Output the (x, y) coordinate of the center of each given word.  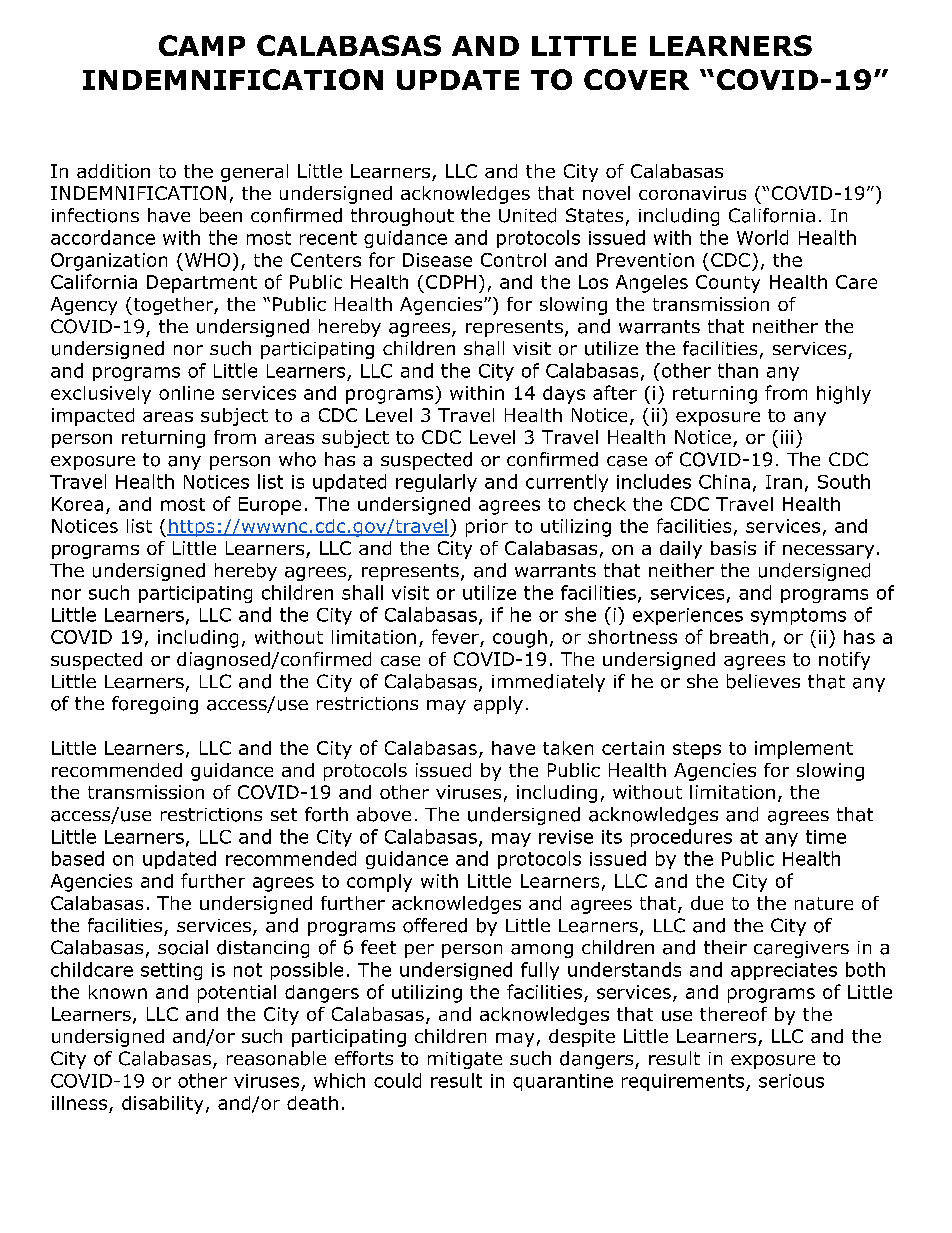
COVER (636, 79)
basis (733, 548)
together (173, 306)
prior (487, 528)
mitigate (465, 1060)
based (78, 858)
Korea (77, 504)
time (826, 837)
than (738, 370)
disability (162, 1105)
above (384, 814)
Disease (437, 260)
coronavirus (692, 193)
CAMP (202, 45)
